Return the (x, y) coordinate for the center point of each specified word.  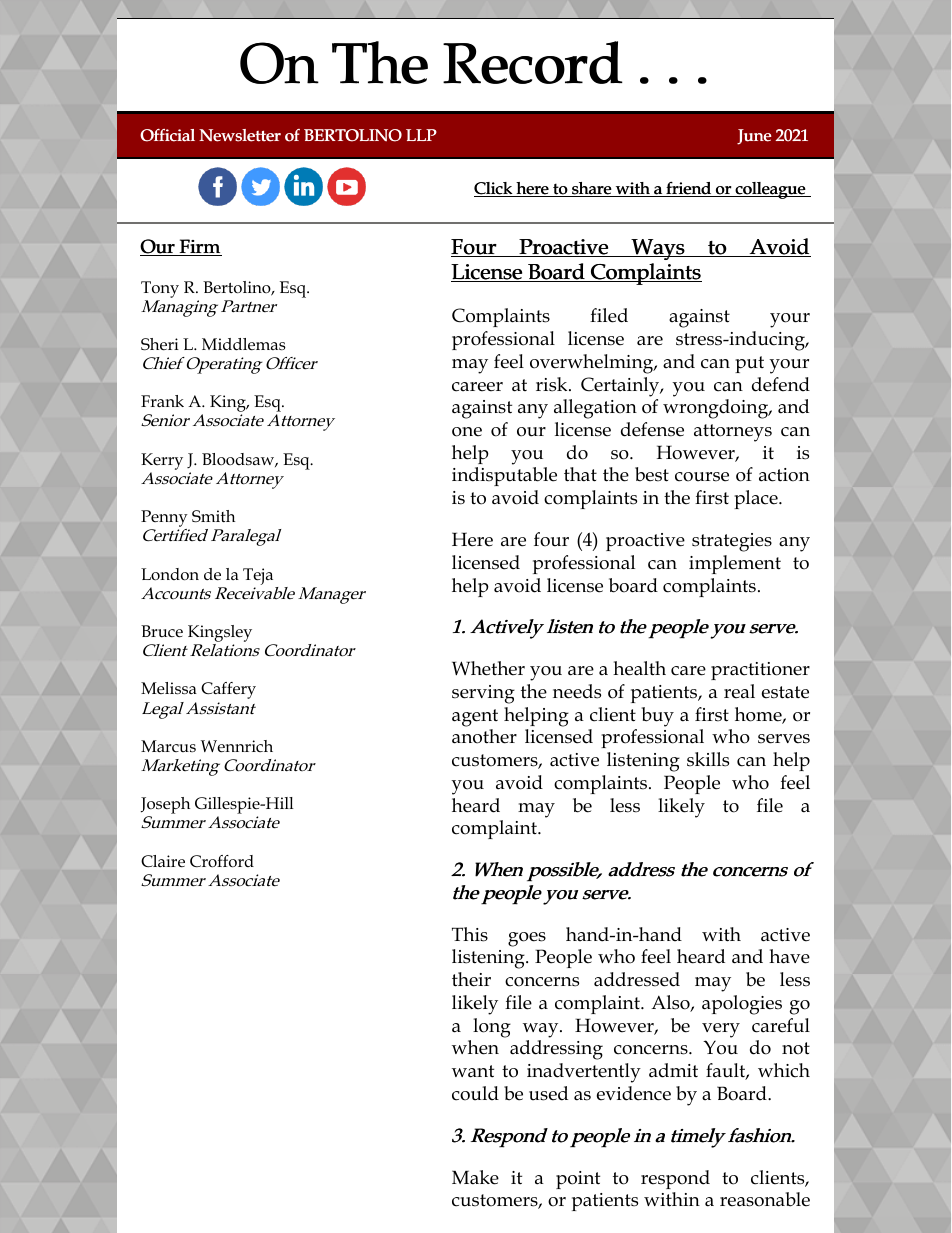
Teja (258, 576)
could (475, 1093)
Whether (488, 668)
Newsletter (240, 135)
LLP (421, 135)
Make (475, 1177)
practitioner (760, 671)
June (754, 137)
